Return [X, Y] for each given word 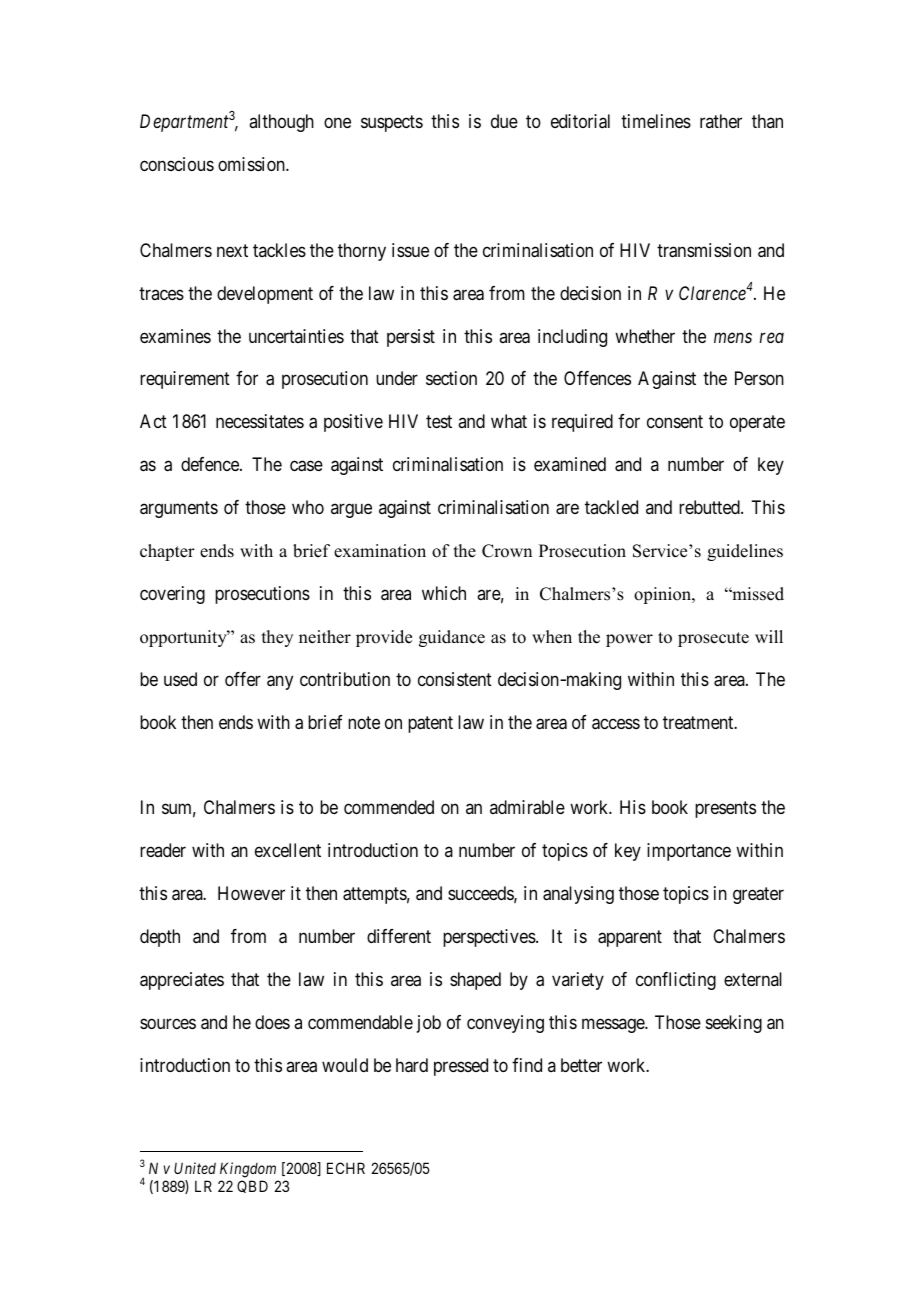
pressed [461, 1067]
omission [252, 164]
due [504, 121]
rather [721, 121]
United [195, 1168]
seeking [734, 1024]
